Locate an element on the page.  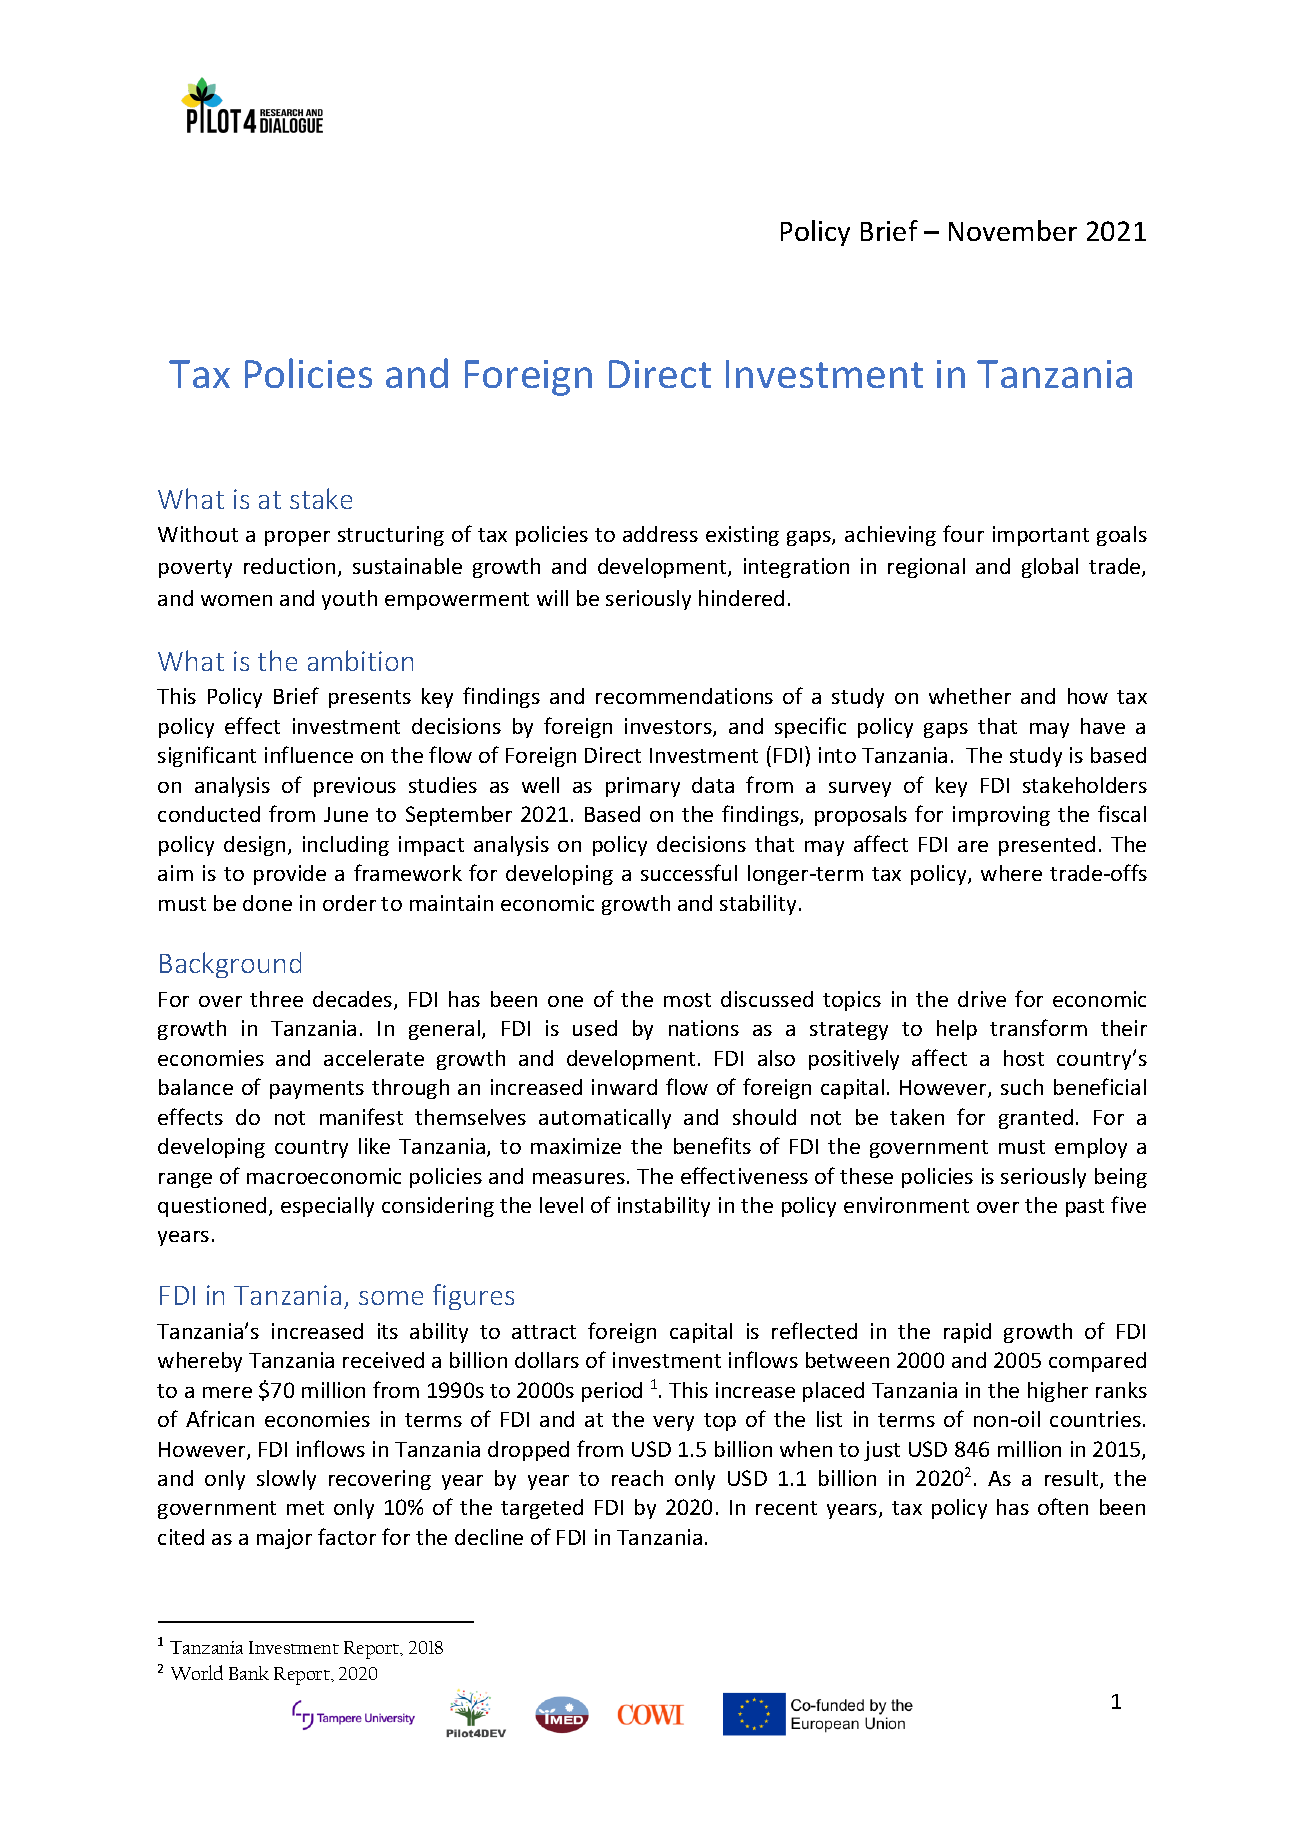
address is located at coordinates (660, 534).
